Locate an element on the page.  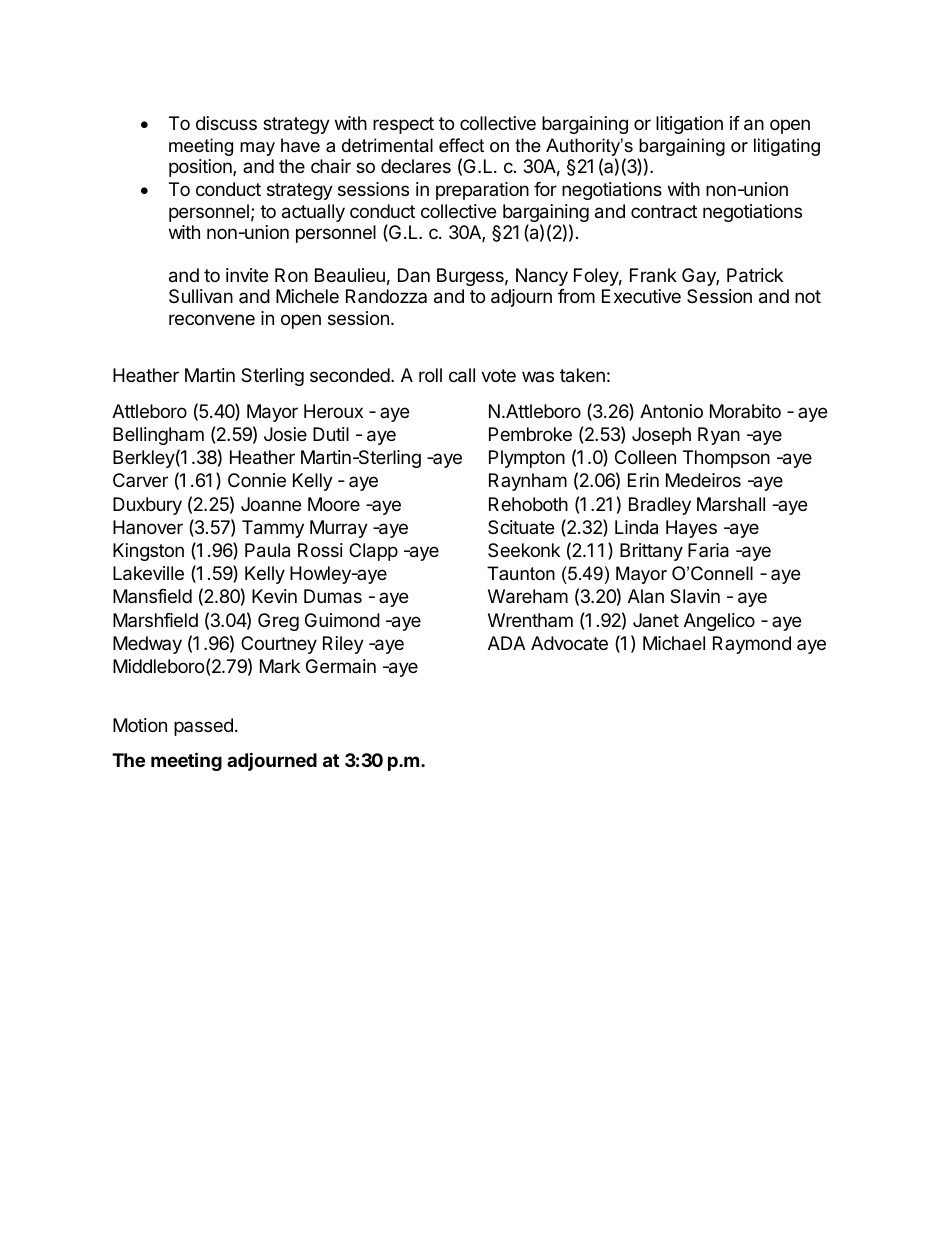
litigation is located at coordinates (689, 125).
